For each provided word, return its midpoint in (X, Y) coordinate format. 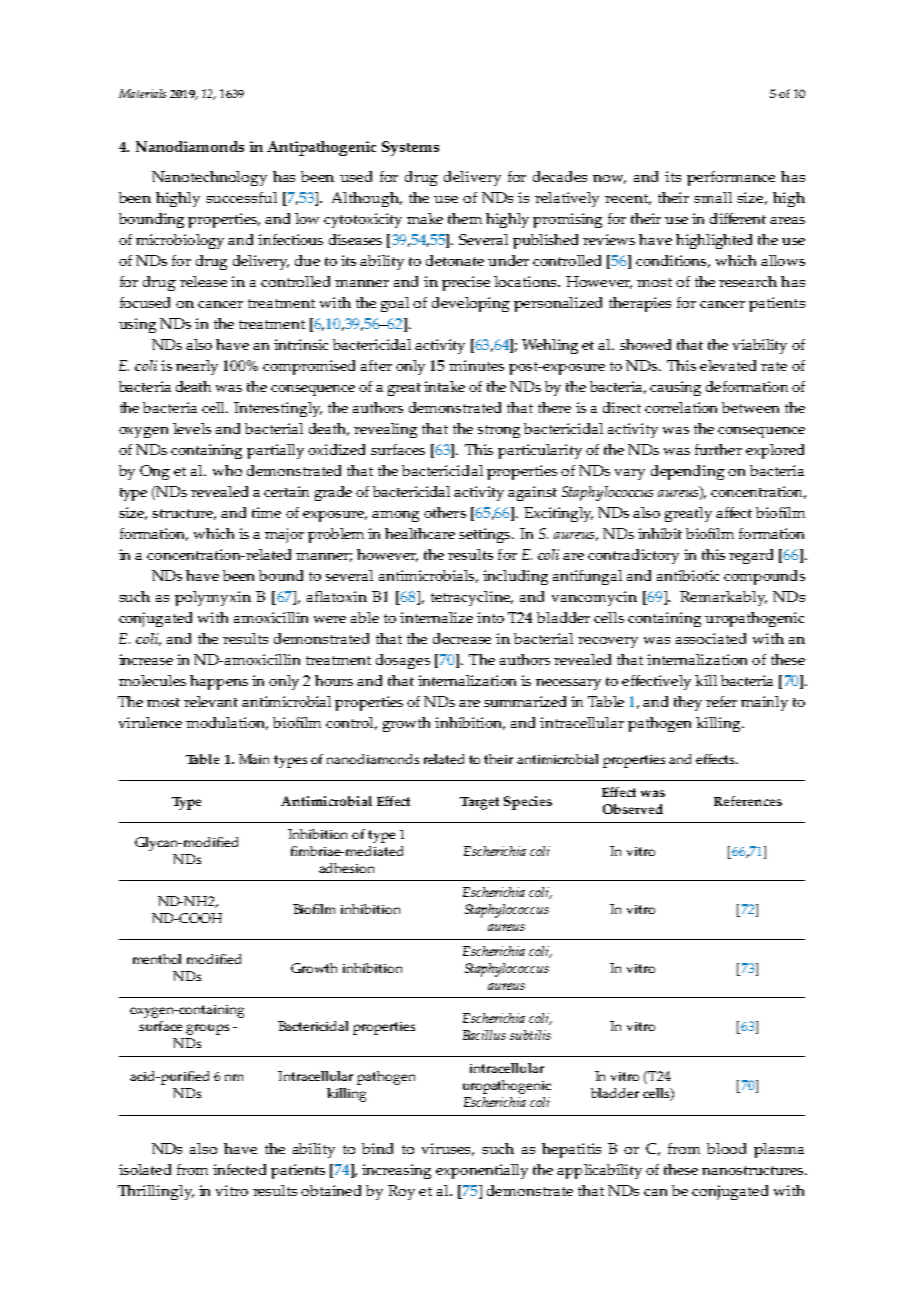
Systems (410, 148)
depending (688, 472)
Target (479, 803)
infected (239, 1169)
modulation (227, 723)
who (227, 470)
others (445, 512)
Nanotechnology (209, 178)
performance (731, 178)
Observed (633, 809)
